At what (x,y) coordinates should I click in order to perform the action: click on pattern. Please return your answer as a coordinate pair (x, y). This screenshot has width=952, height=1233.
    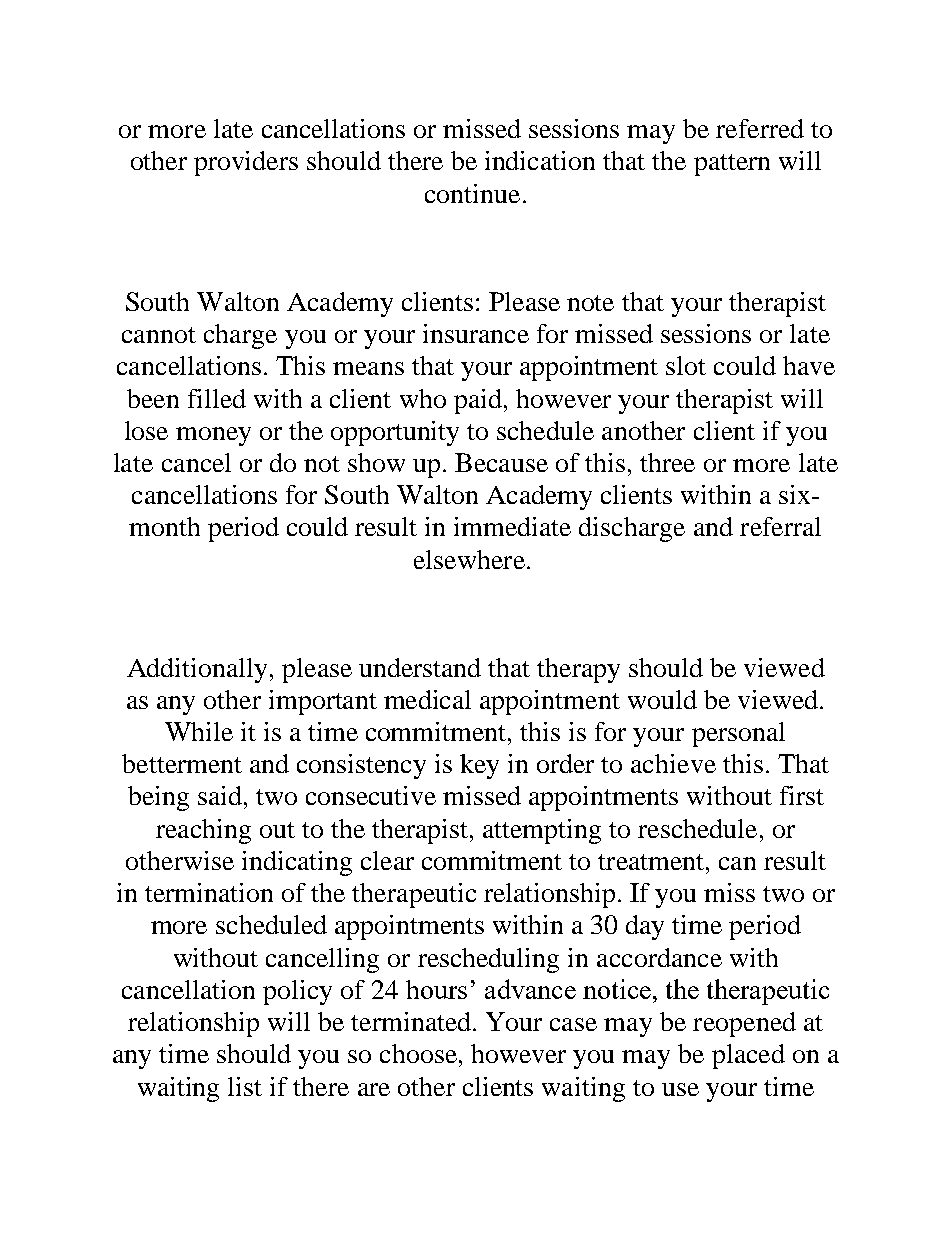
    Looking at the image, I should click on (732, 165).
